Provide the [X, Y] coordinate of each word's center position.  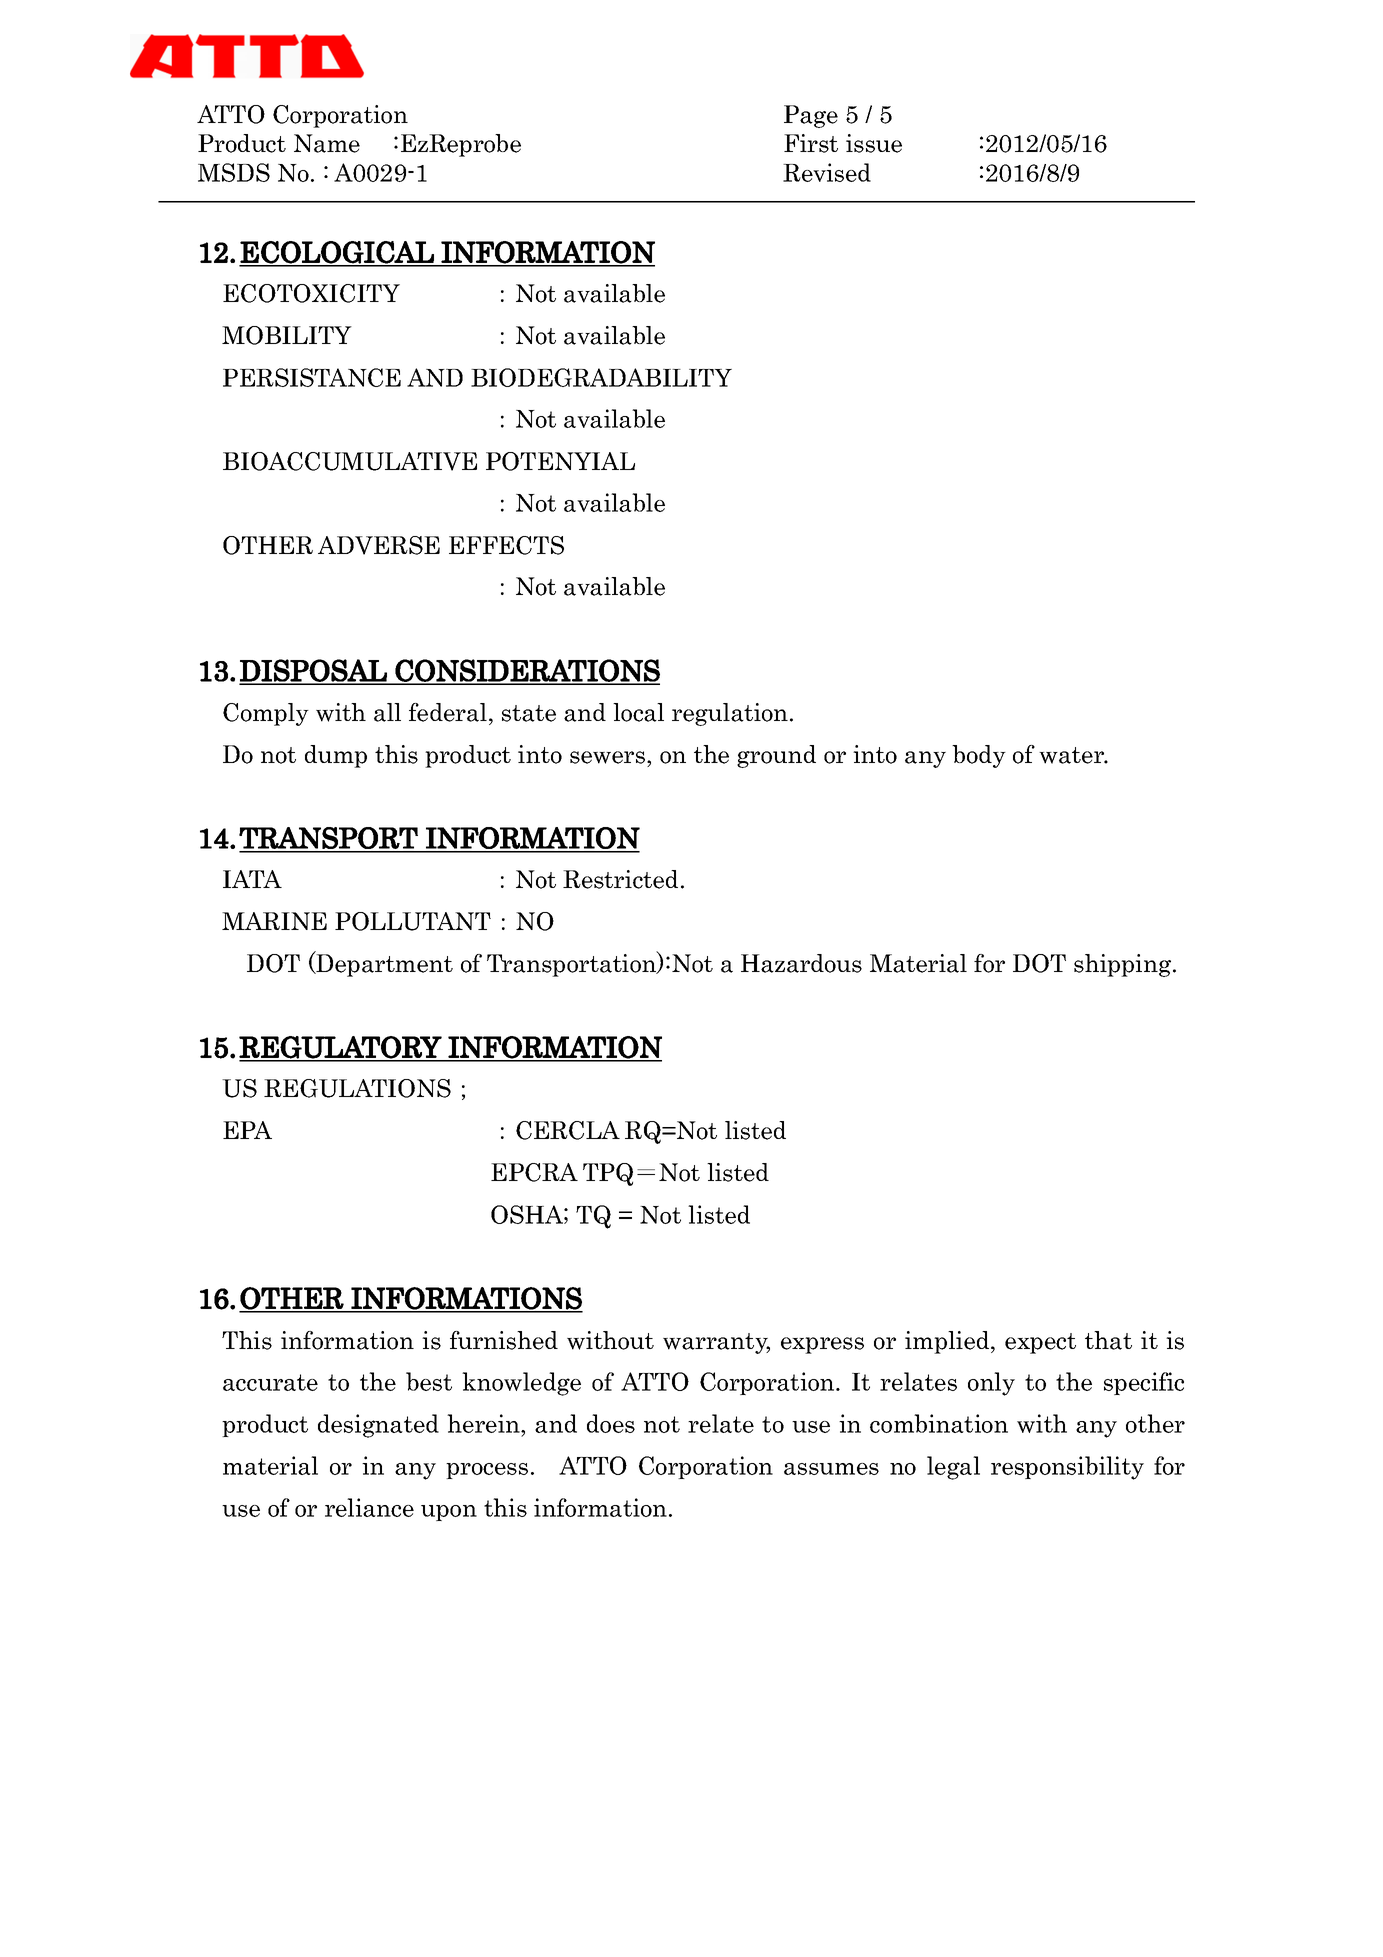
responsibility [1067, 1468]
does [611, 1423]
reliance [369, 1507]
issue [874, 143]
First [811, 143]
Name [327, 143]
